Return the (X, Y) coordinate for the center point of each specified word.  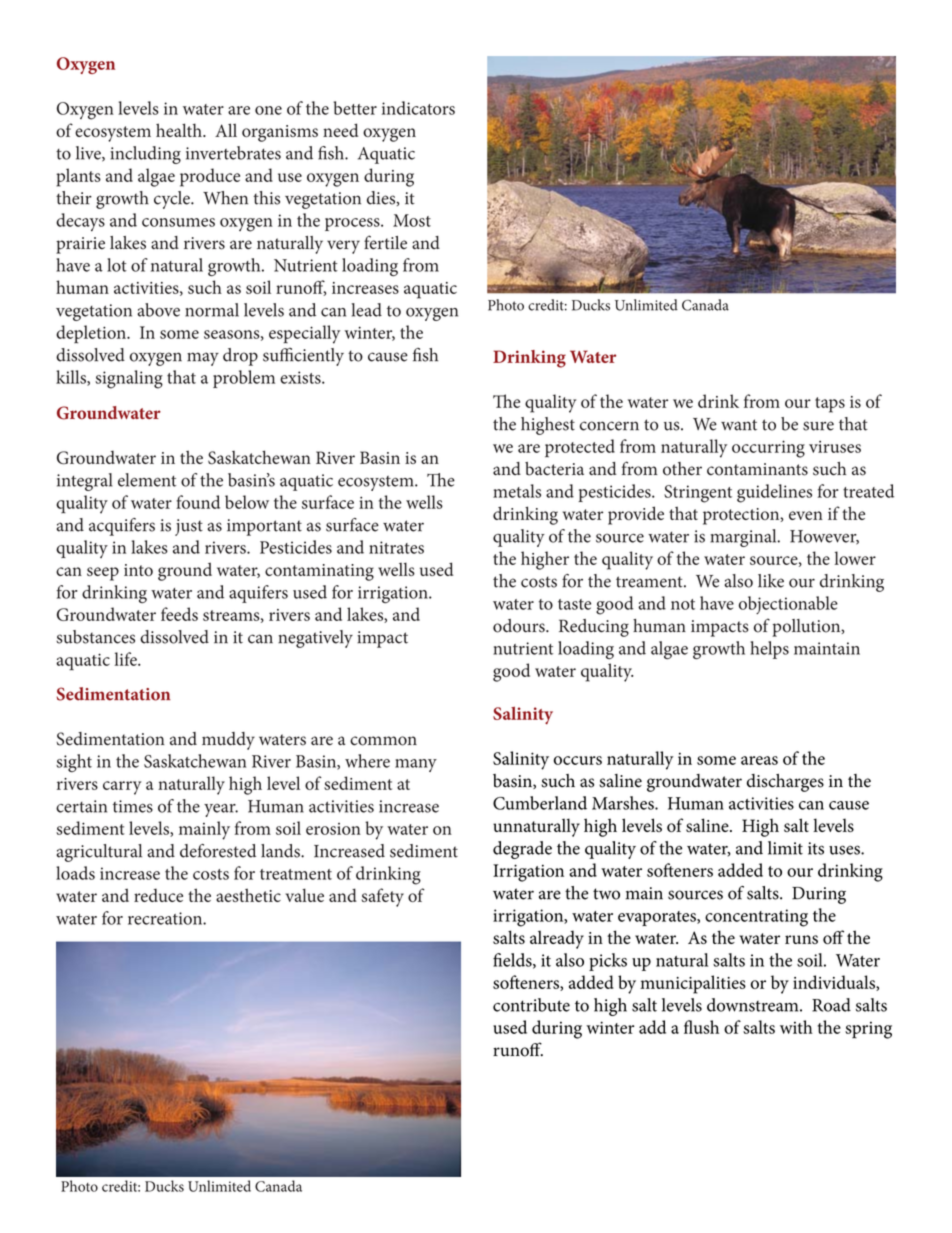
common (383, 741)
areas (759, 760)
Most (412, 220)
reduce (158, 895)
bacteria (554, 469)
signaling (129, 379)
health (180, 130)
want (739, 425)
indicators (418, 108)
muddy (228, 741)
